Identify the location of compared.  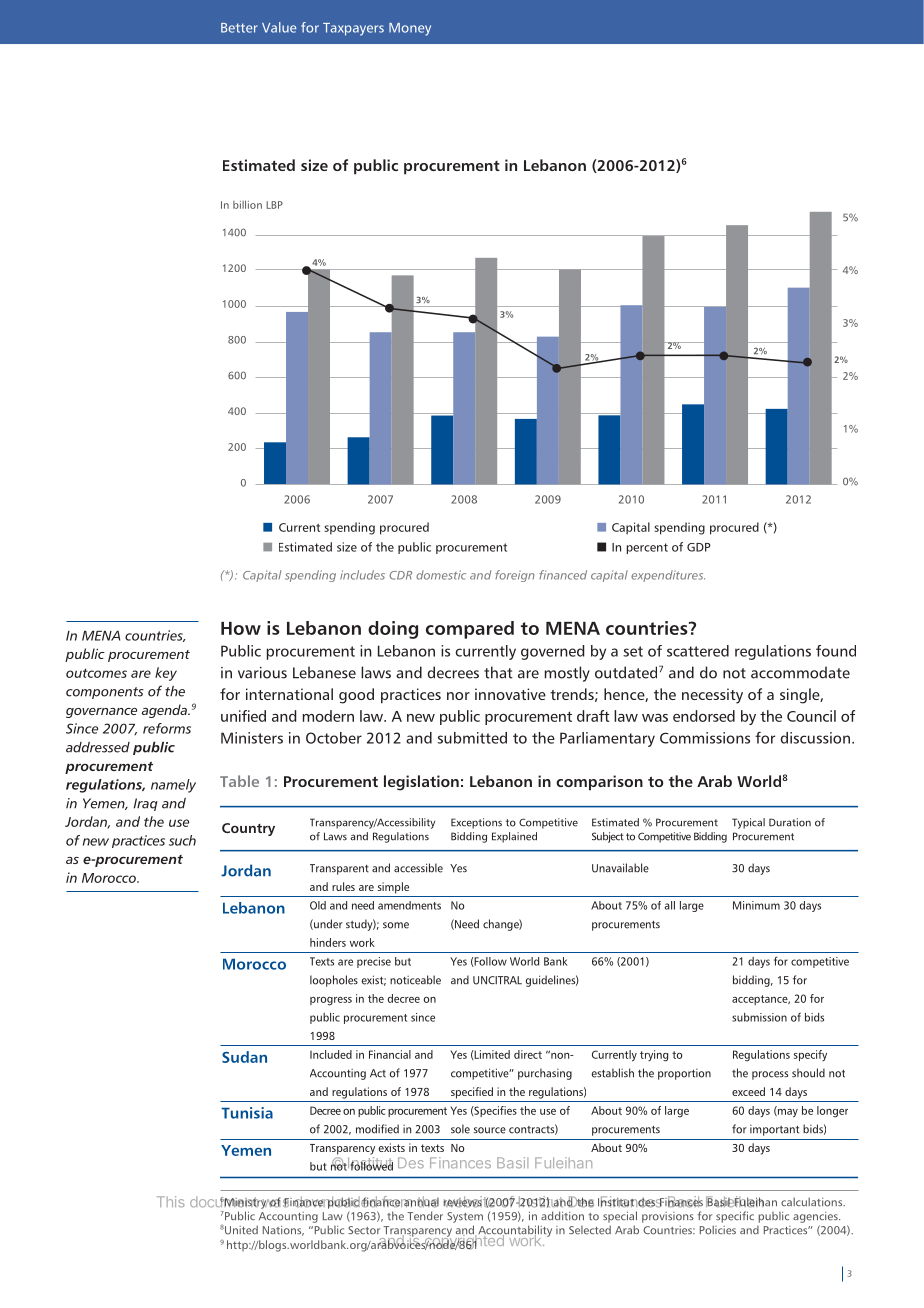
(470, 630).
